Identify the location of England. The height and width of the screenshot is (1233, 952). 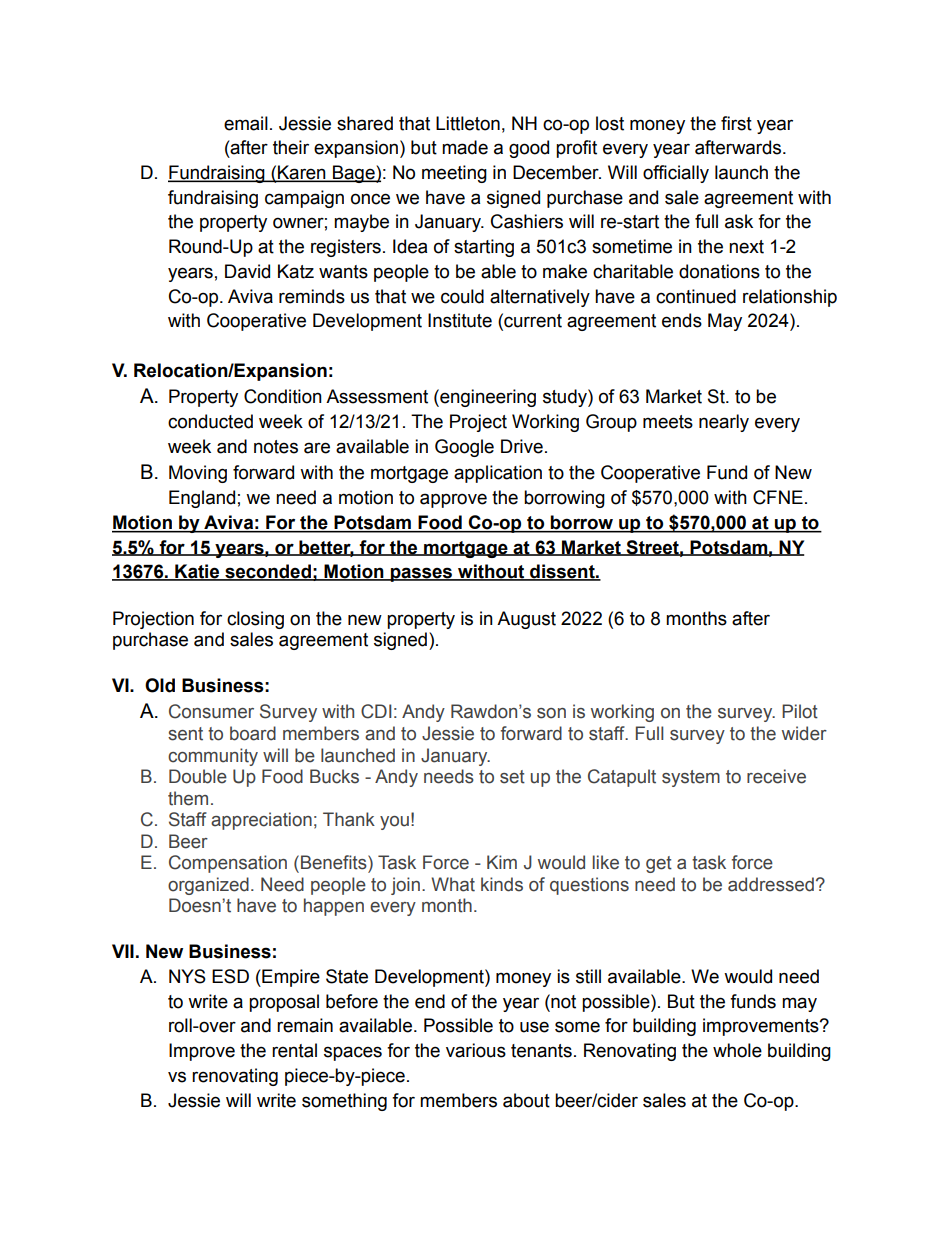
(202, 499).
